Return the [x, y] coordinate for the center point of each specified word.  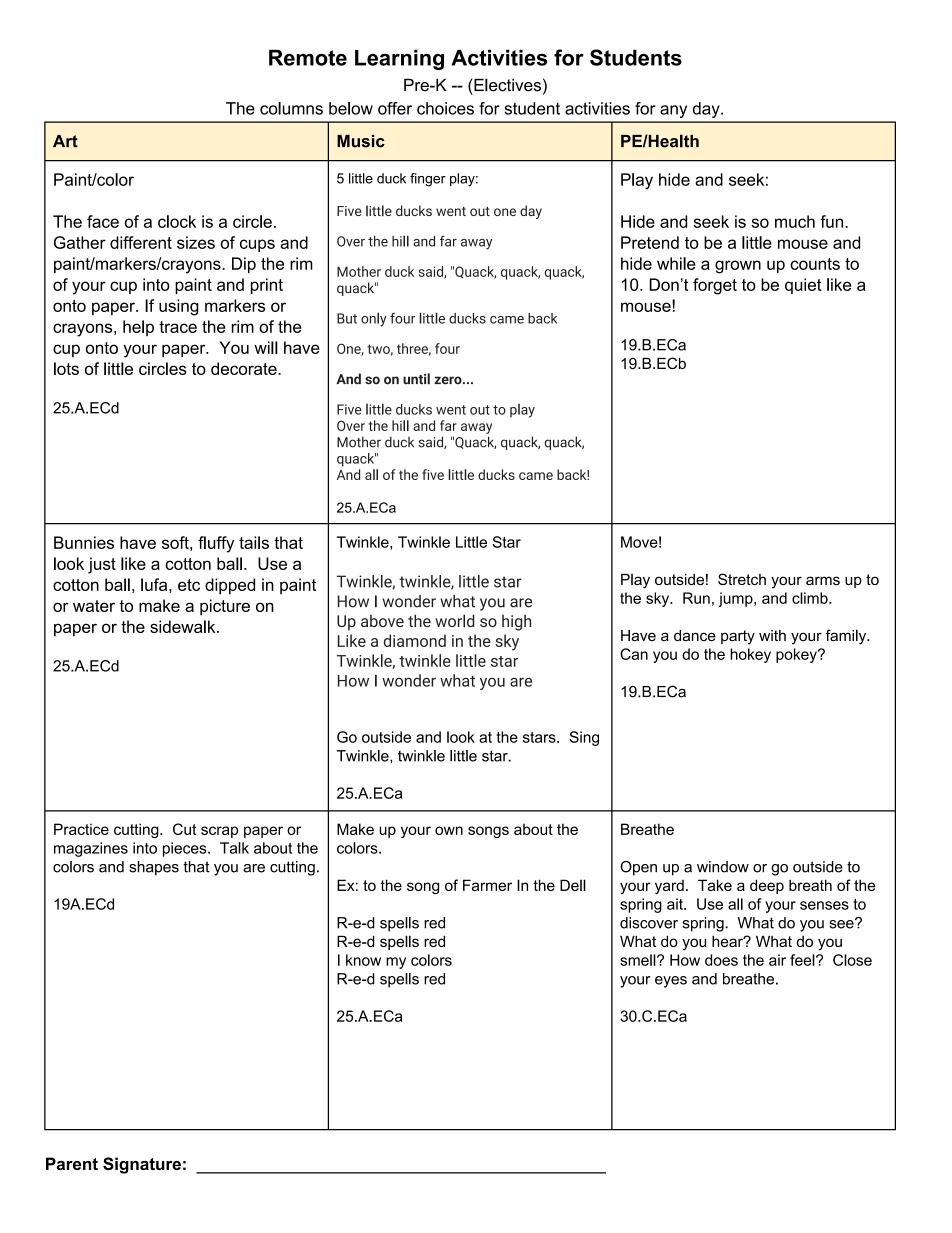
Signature [142, 1165]
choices [445, 108]
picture [225, 607]
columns [291, 108]
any [673, 111]
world [455, 621]
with [772, 635]
